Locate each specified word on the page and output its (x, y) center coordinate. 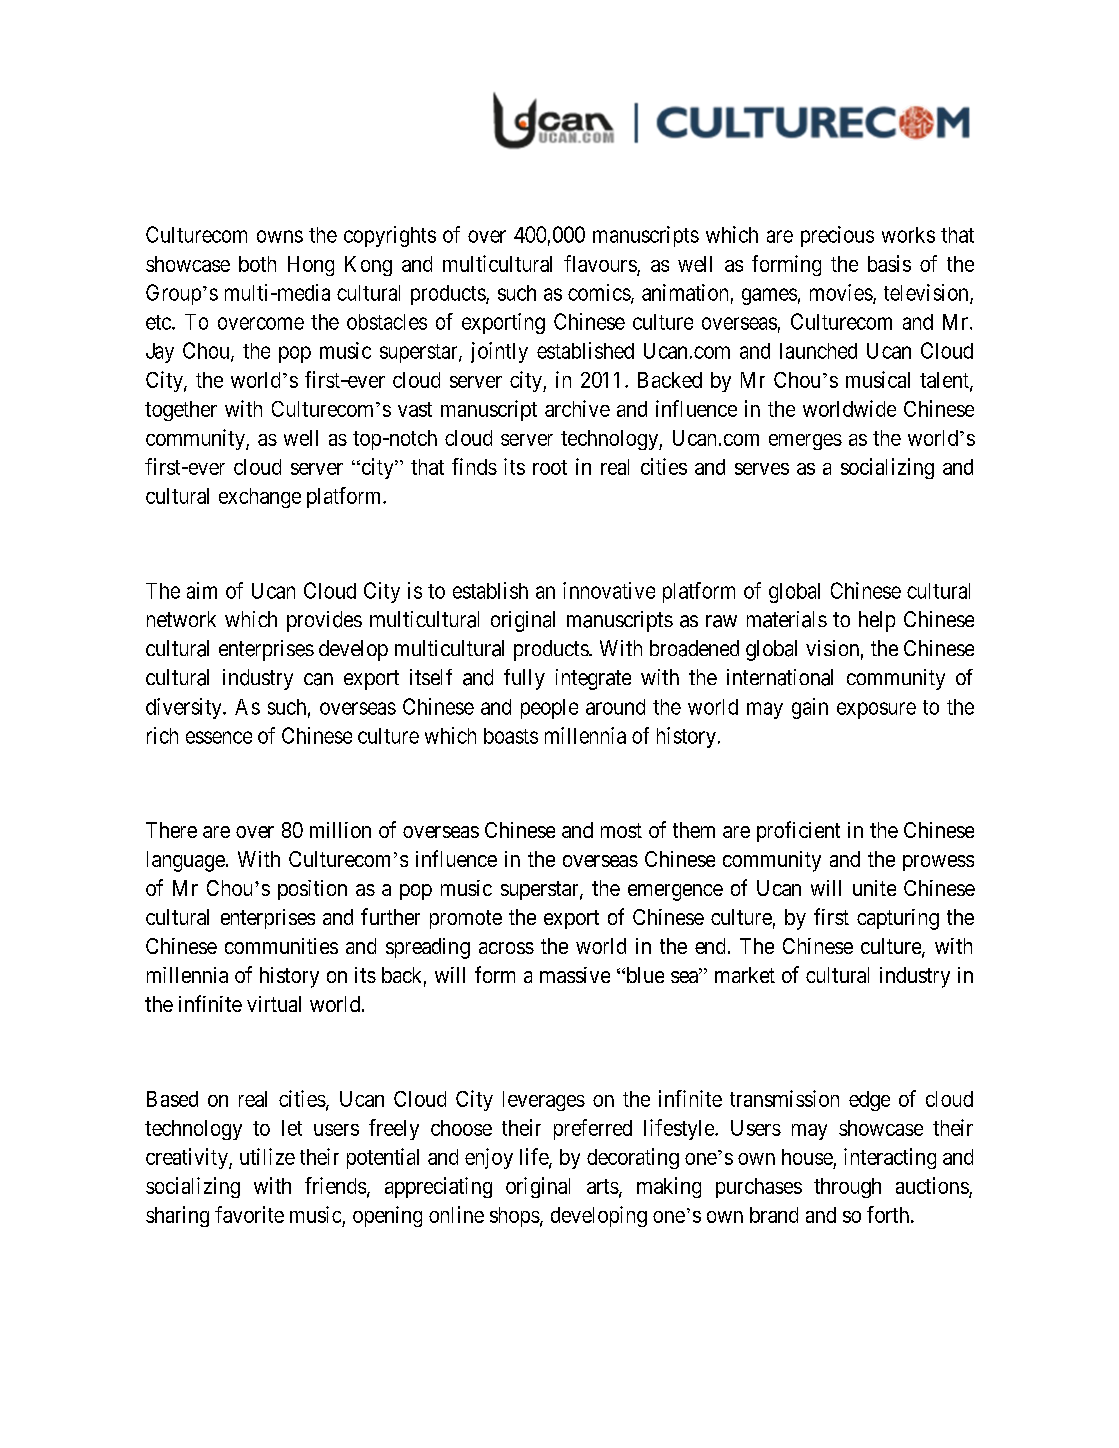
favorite (249, 1214)
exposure (876, 710)
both (257, 264)
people (549, 709)
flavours (600, 263)
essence (219, 737)
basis (889, 263)
